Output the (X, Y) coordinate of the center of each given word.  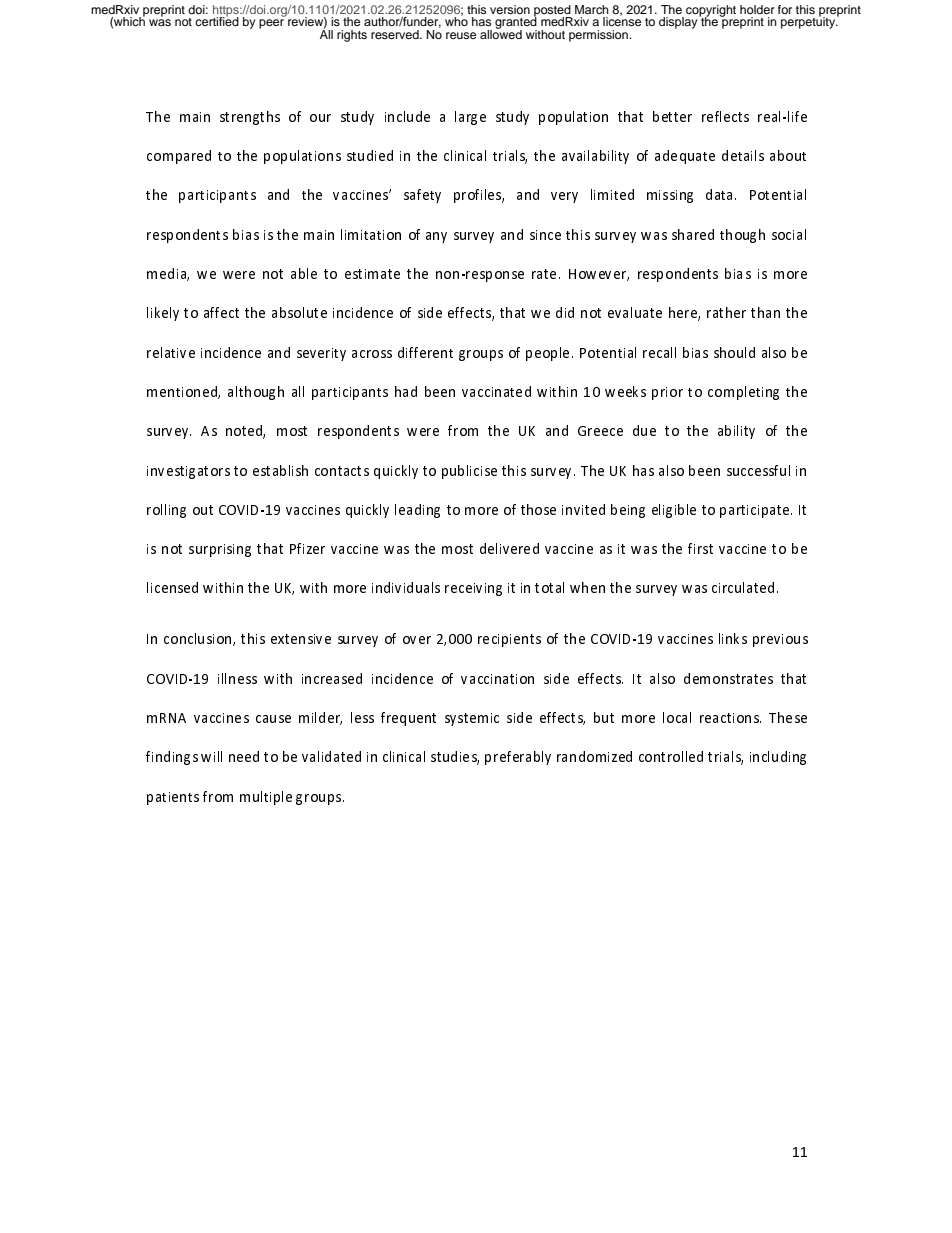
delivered (509, 548)
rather (726, 312)
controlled (671, 756)
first (700, 548)
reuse (461, 35)
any (436, 237)
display (679, 22)
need (244, 756)
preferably (518, 758)
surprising (220, 550)
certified (217, 20)
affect (221, 312)
